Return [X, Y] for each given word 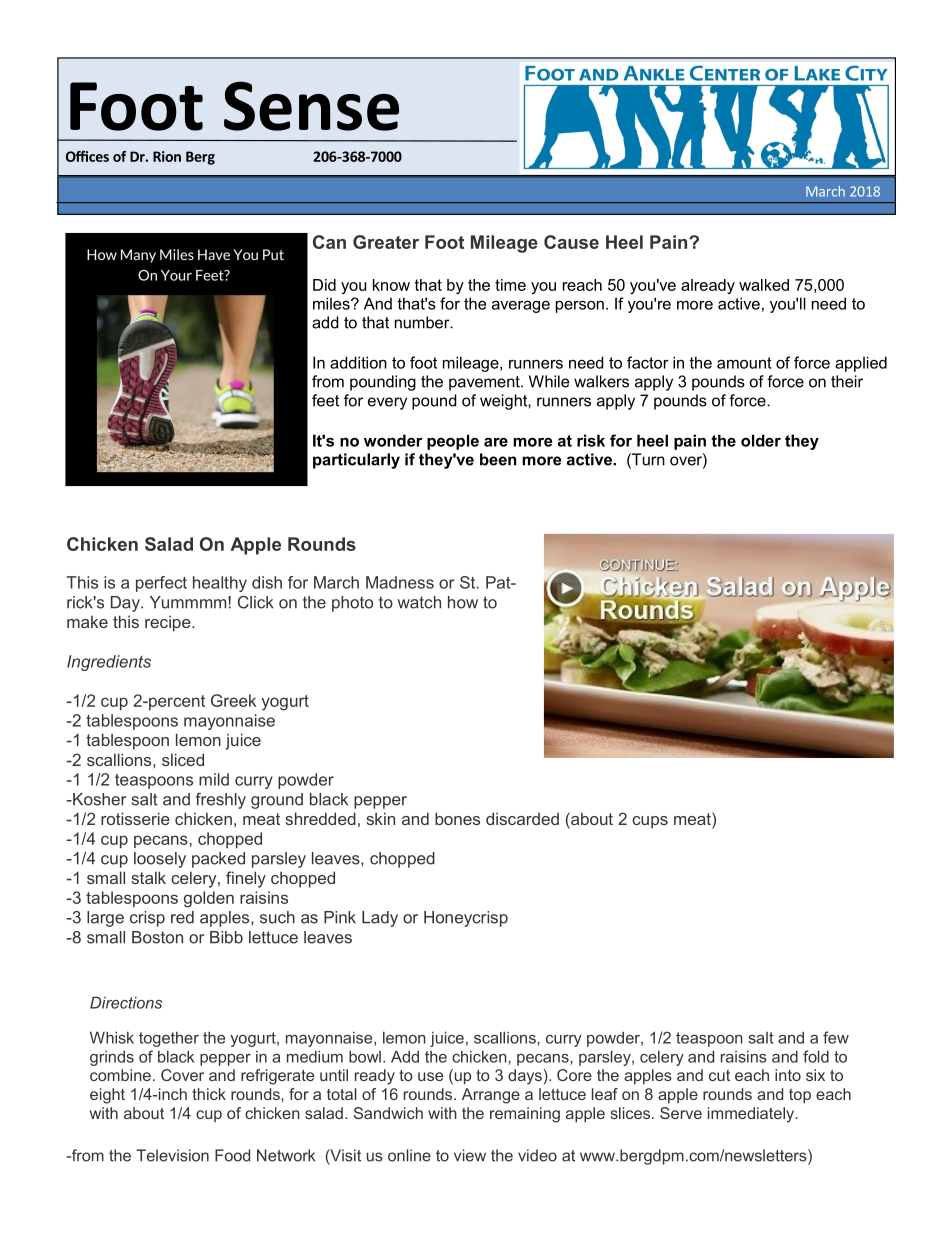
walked [764, 285]
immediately [752, 1115]
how [463, 602]
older [761, 440]
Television [172, 1155]
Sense [311, 106]
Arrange [491, 1096]
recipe [169, 623]
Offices [87, 156]
